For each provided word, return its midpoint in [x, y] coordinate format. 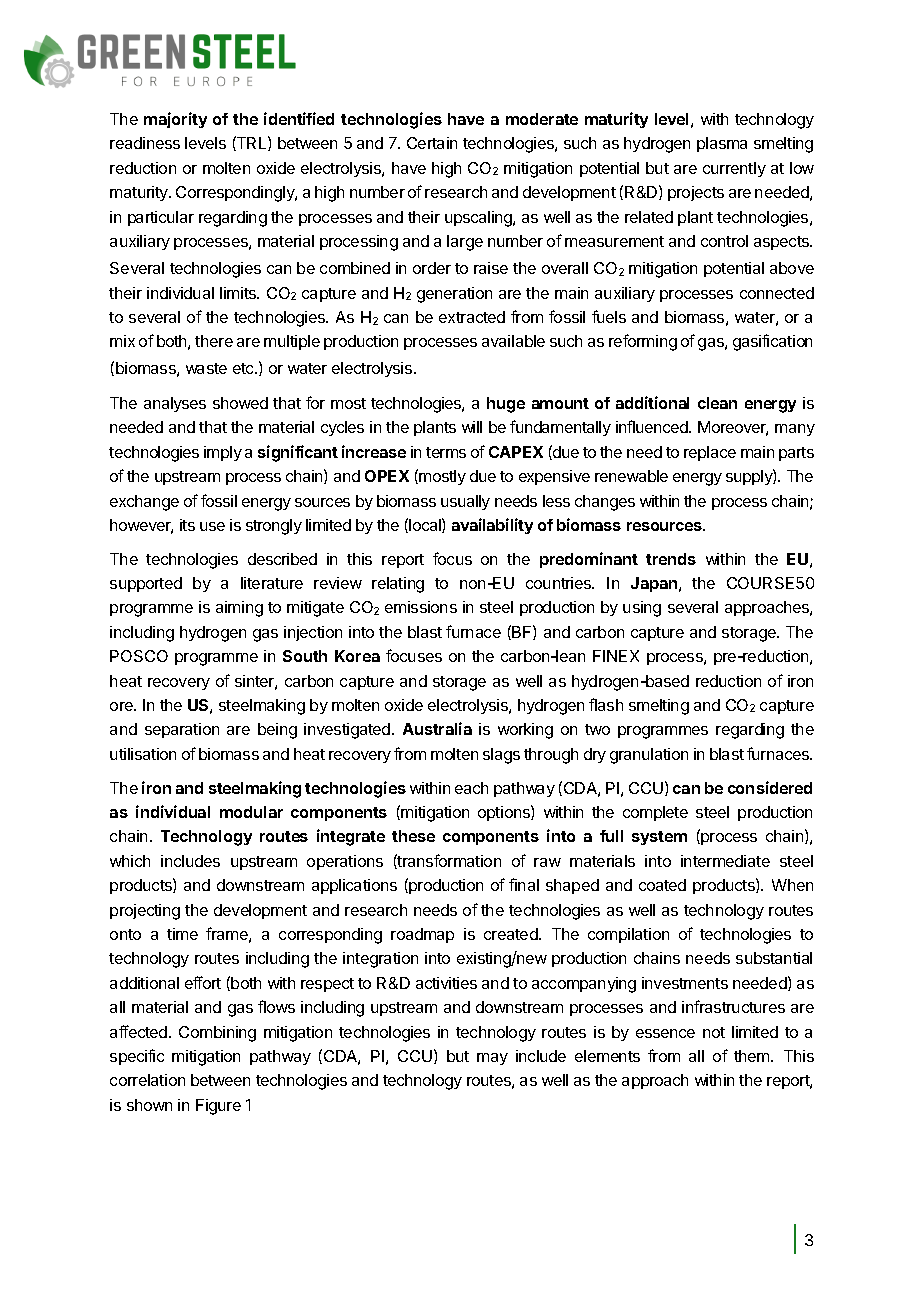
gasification [772, 342]
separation [182, 730]
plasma [722, 144]
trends [671, 559]
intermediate [725, 861]
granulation [649, 756]
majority [175, 120]
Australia [437, 728]
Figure [218, 1107]
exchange [144, 503]
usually [465, 502]
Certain [432, 143]
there [214, 341]
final [524, 884]
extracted [472, 317]
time [182, 934]
